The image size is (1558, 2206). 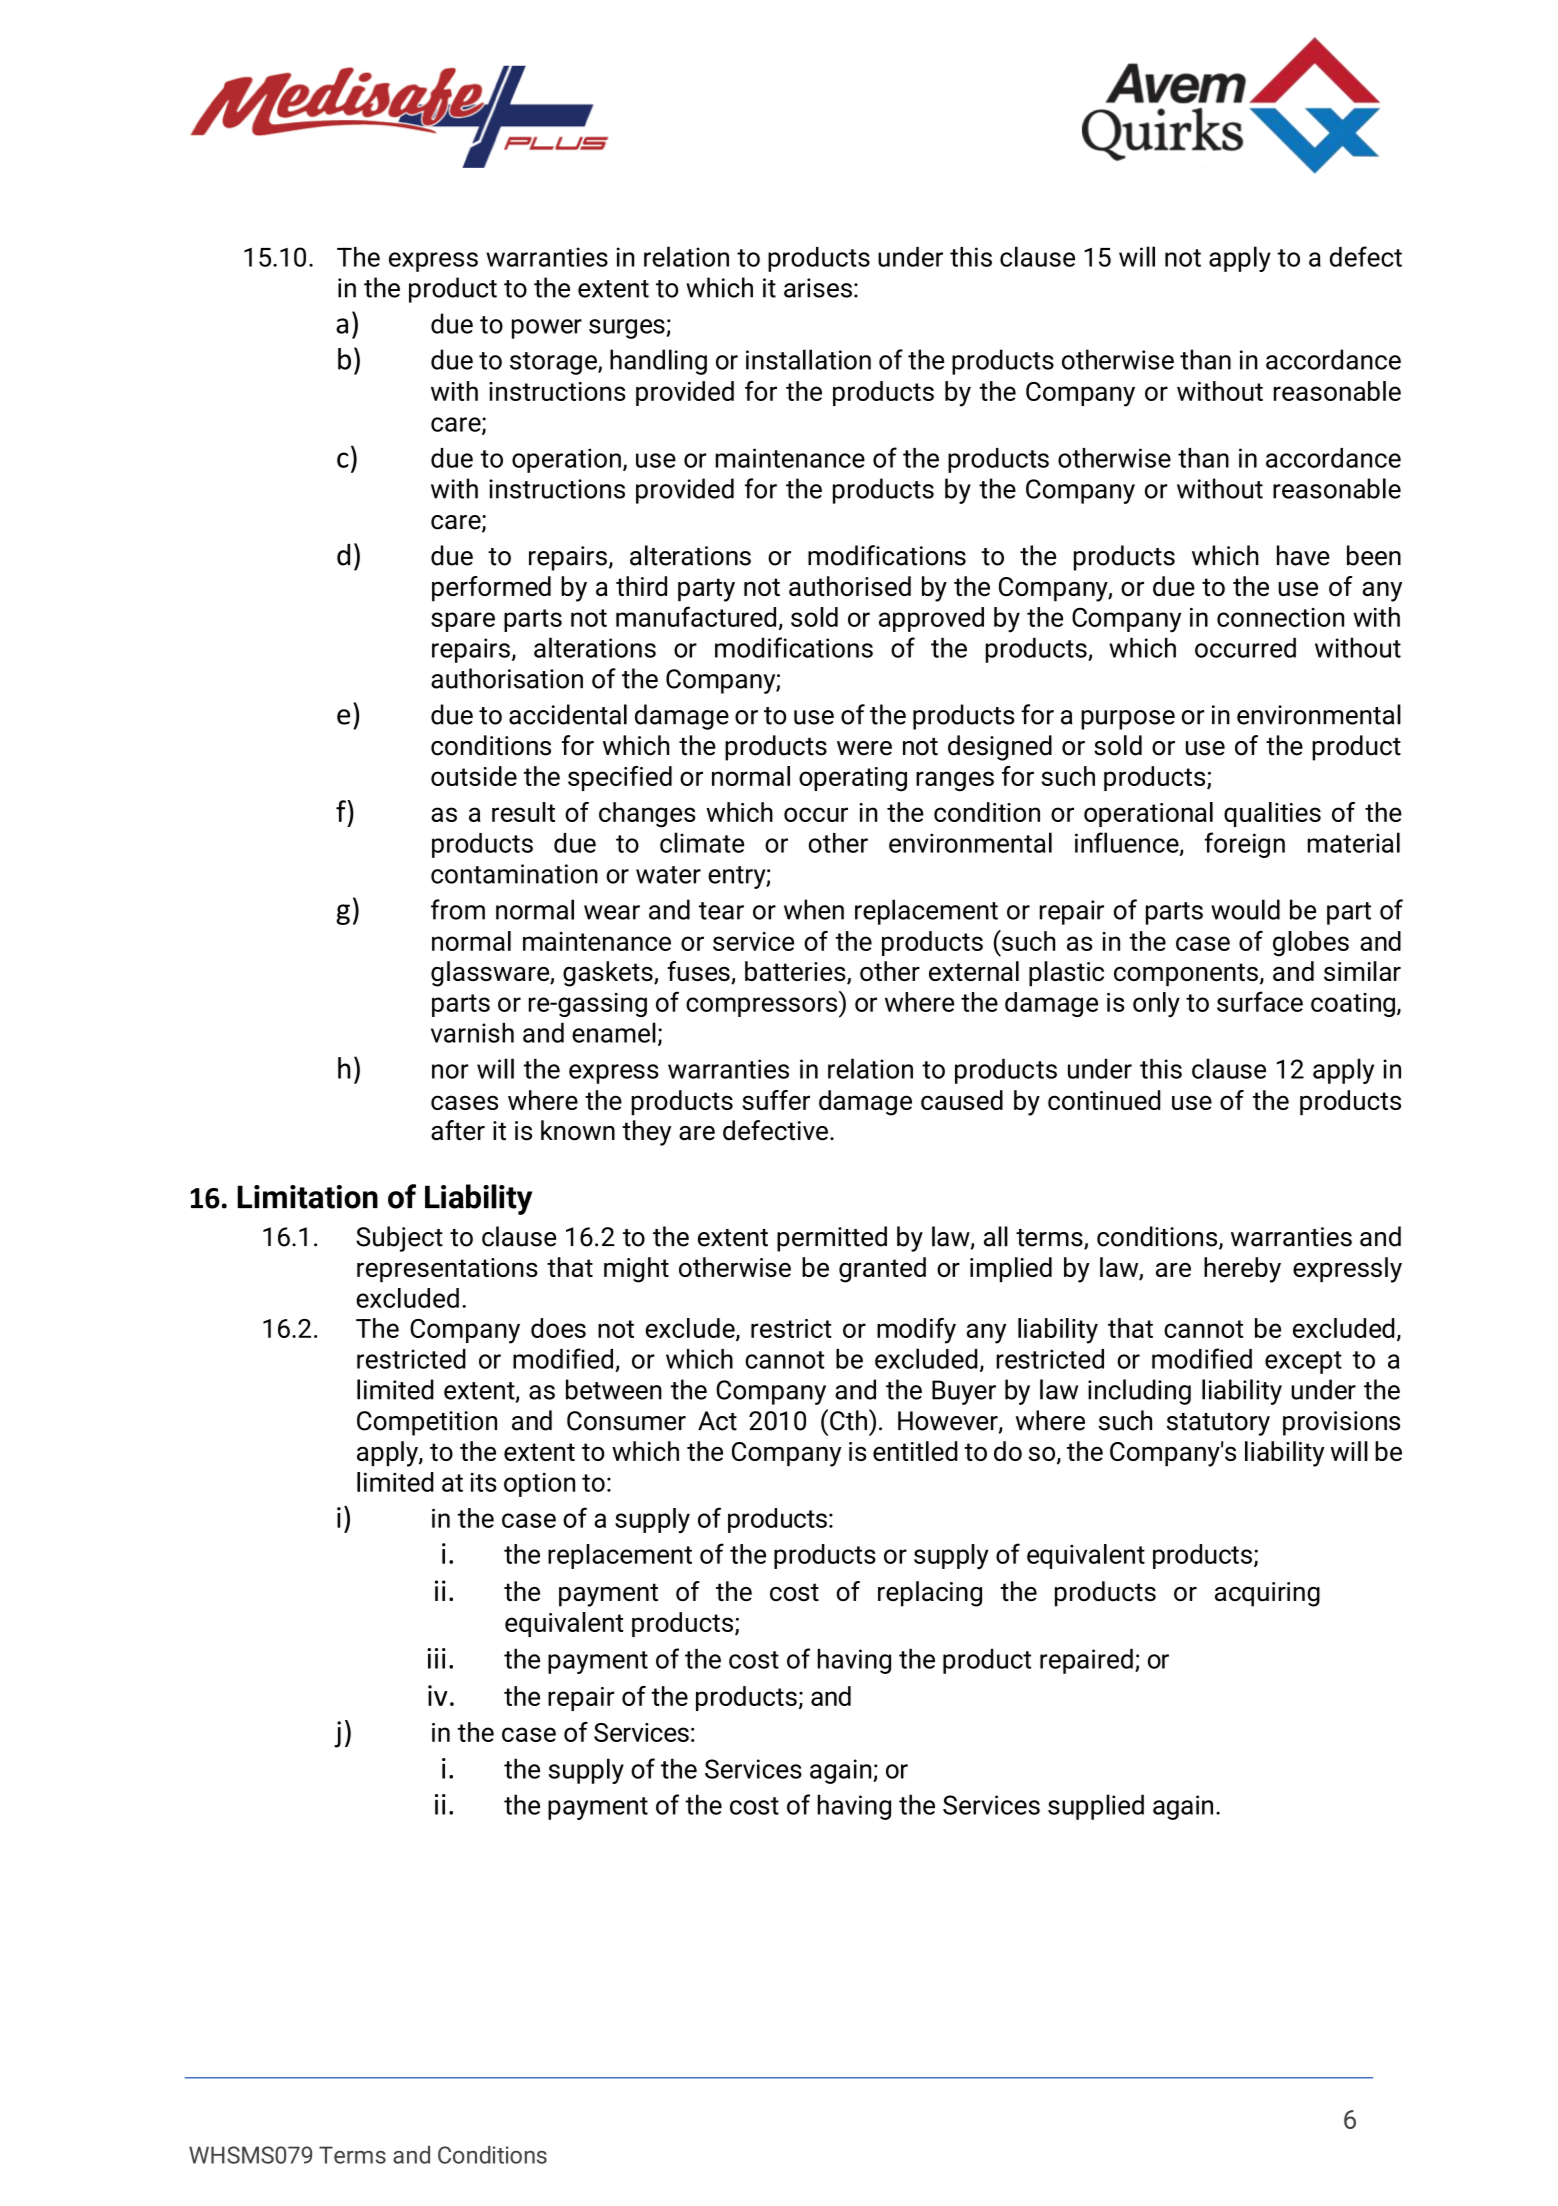 I want to click on compressors, so click(x=761, y=1007).
